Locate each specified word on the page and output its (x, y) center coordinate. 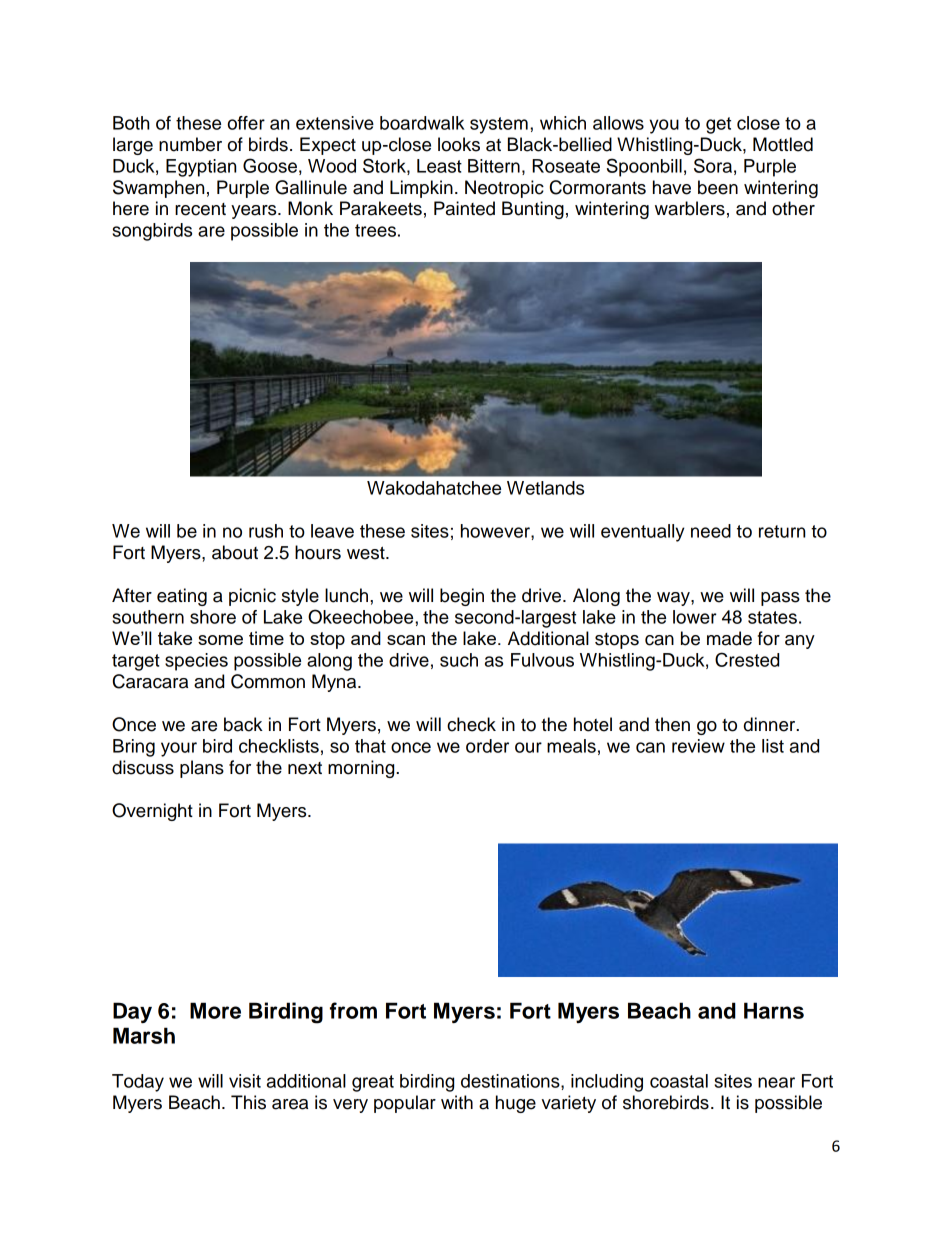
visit (245, 1081)
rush (266, 531)
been (718, 187)
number (190, 144)
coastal (679, 1081)
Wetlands (545, 488)
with (457, 1102)
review (698, 746)
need (711, 531)
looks (459, 144)
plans (202, 769)
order (487, 746)
